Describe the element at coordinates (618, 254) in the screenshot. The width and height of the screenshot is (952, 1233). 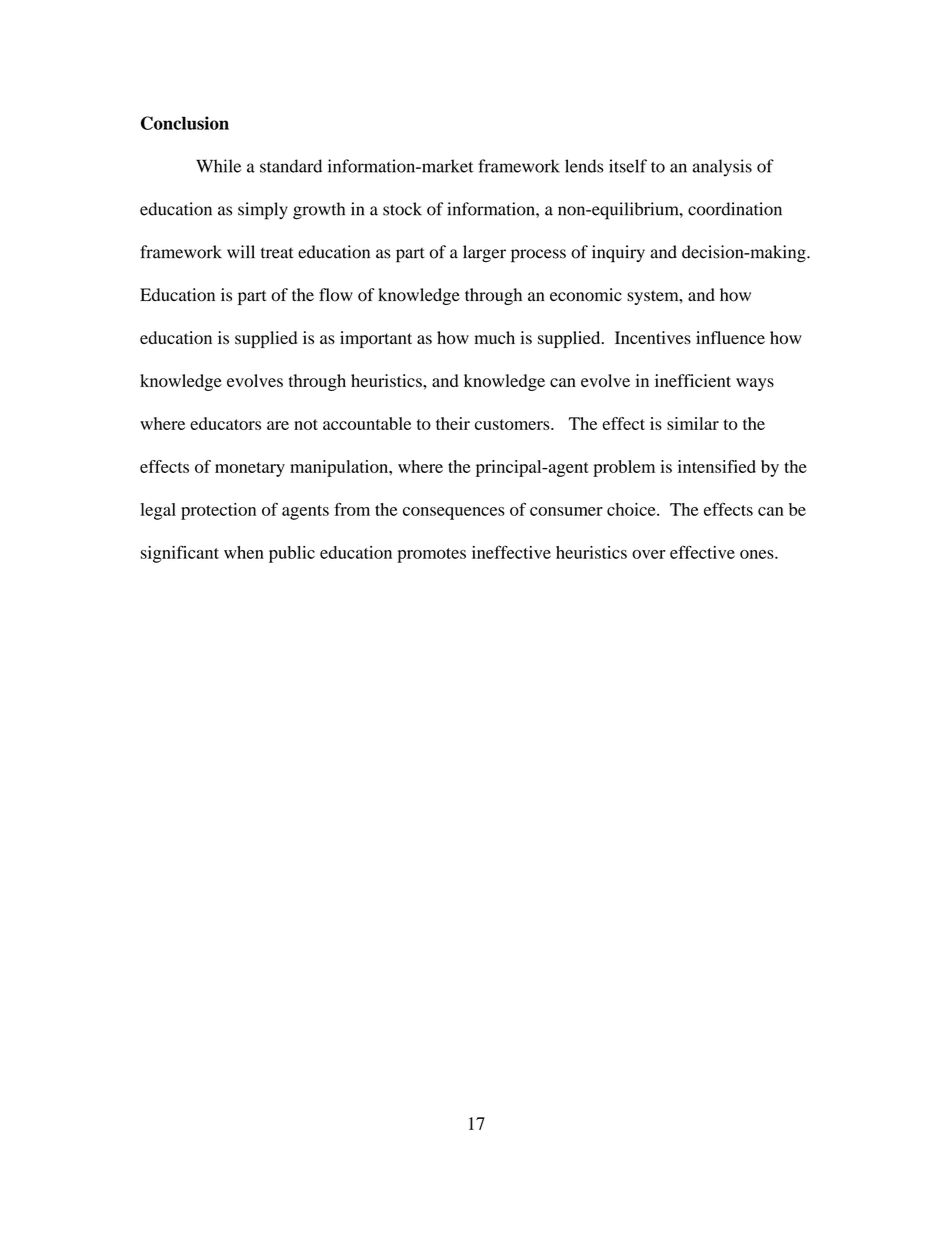
I see `inquiry` at that location.
